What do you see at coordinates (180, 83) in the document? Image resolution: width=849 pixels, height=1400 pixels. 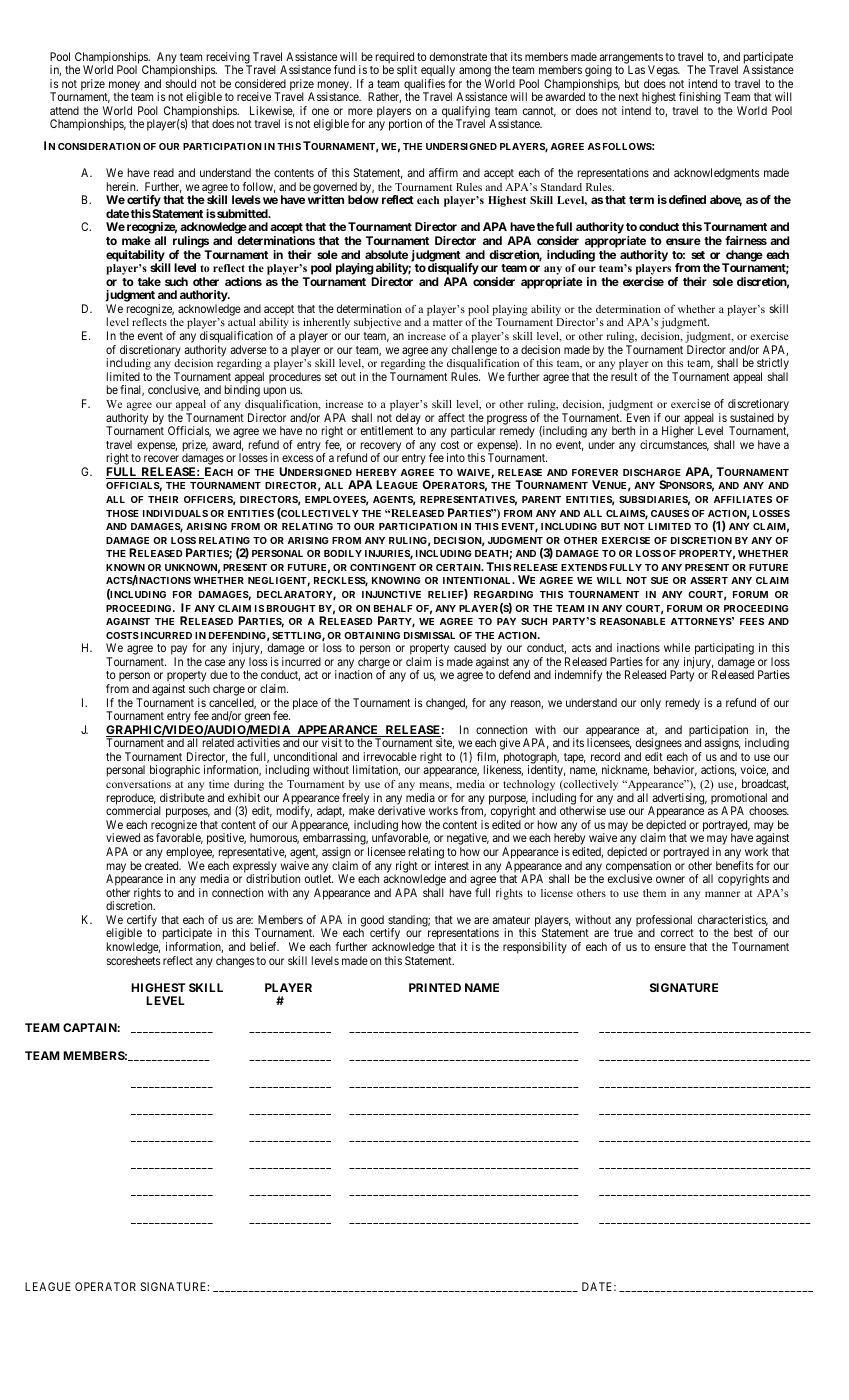 I see `should` at bounding box center [180, 83].
